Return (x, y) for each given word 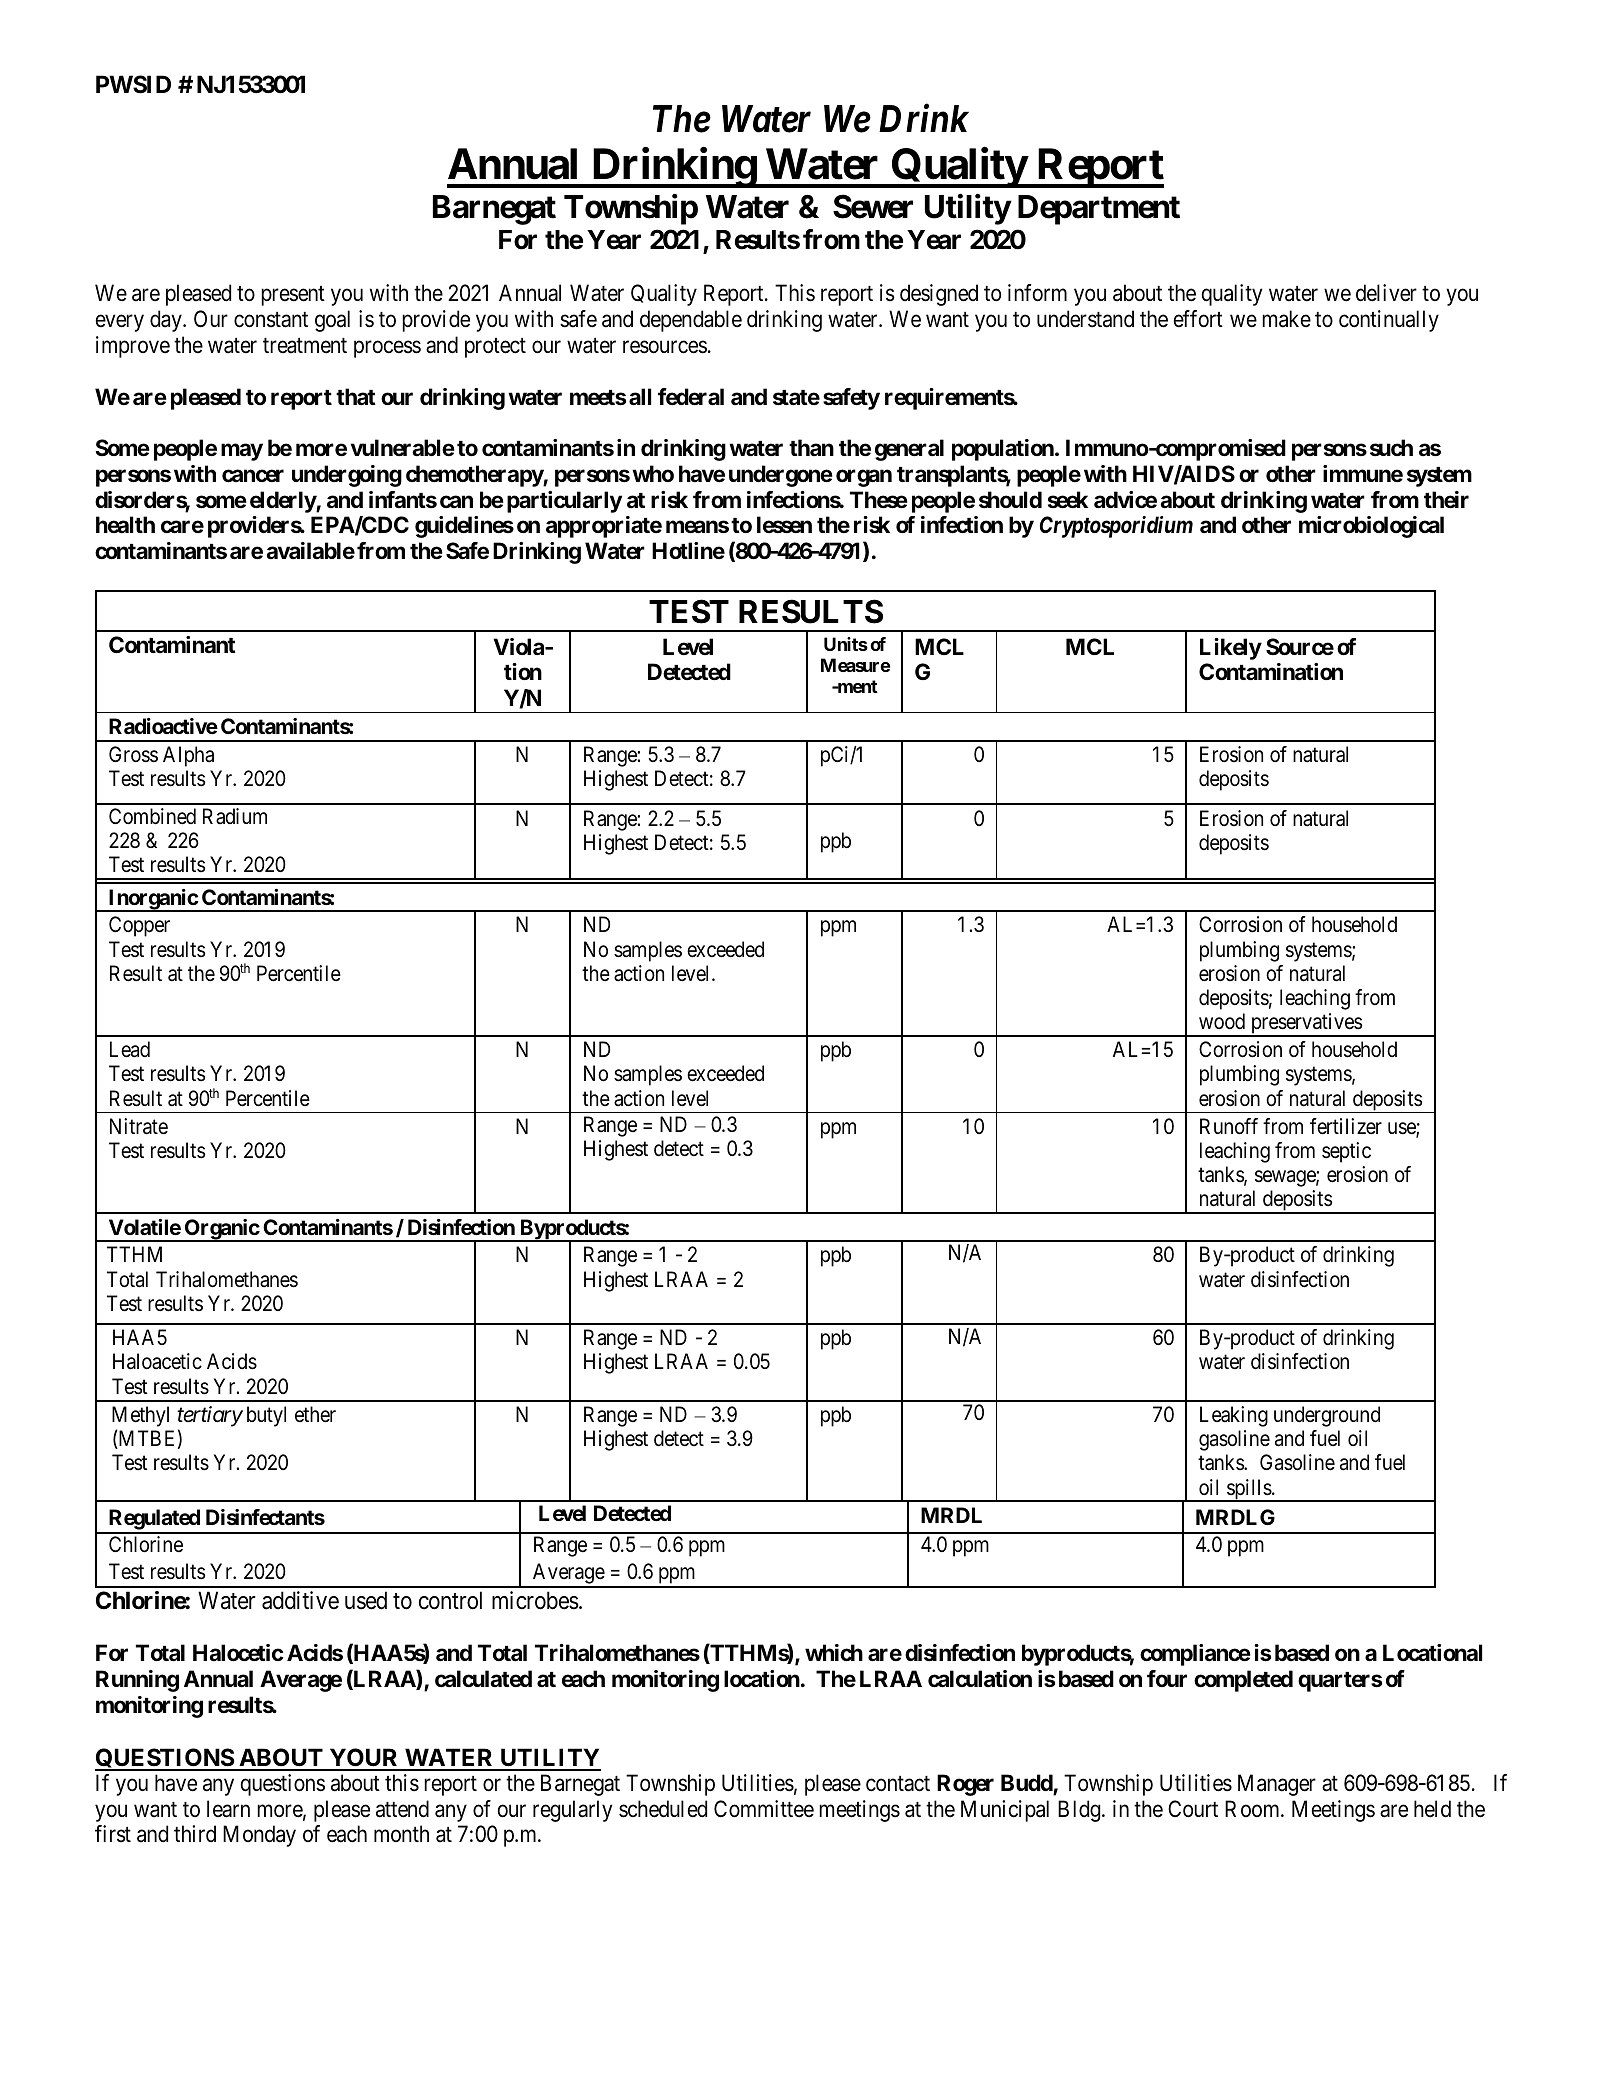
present (293, 296)
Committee (764, 1809)
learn (228, 1809)
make (1286, 319)
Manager (1277, 1785)
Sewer (873, 206)
